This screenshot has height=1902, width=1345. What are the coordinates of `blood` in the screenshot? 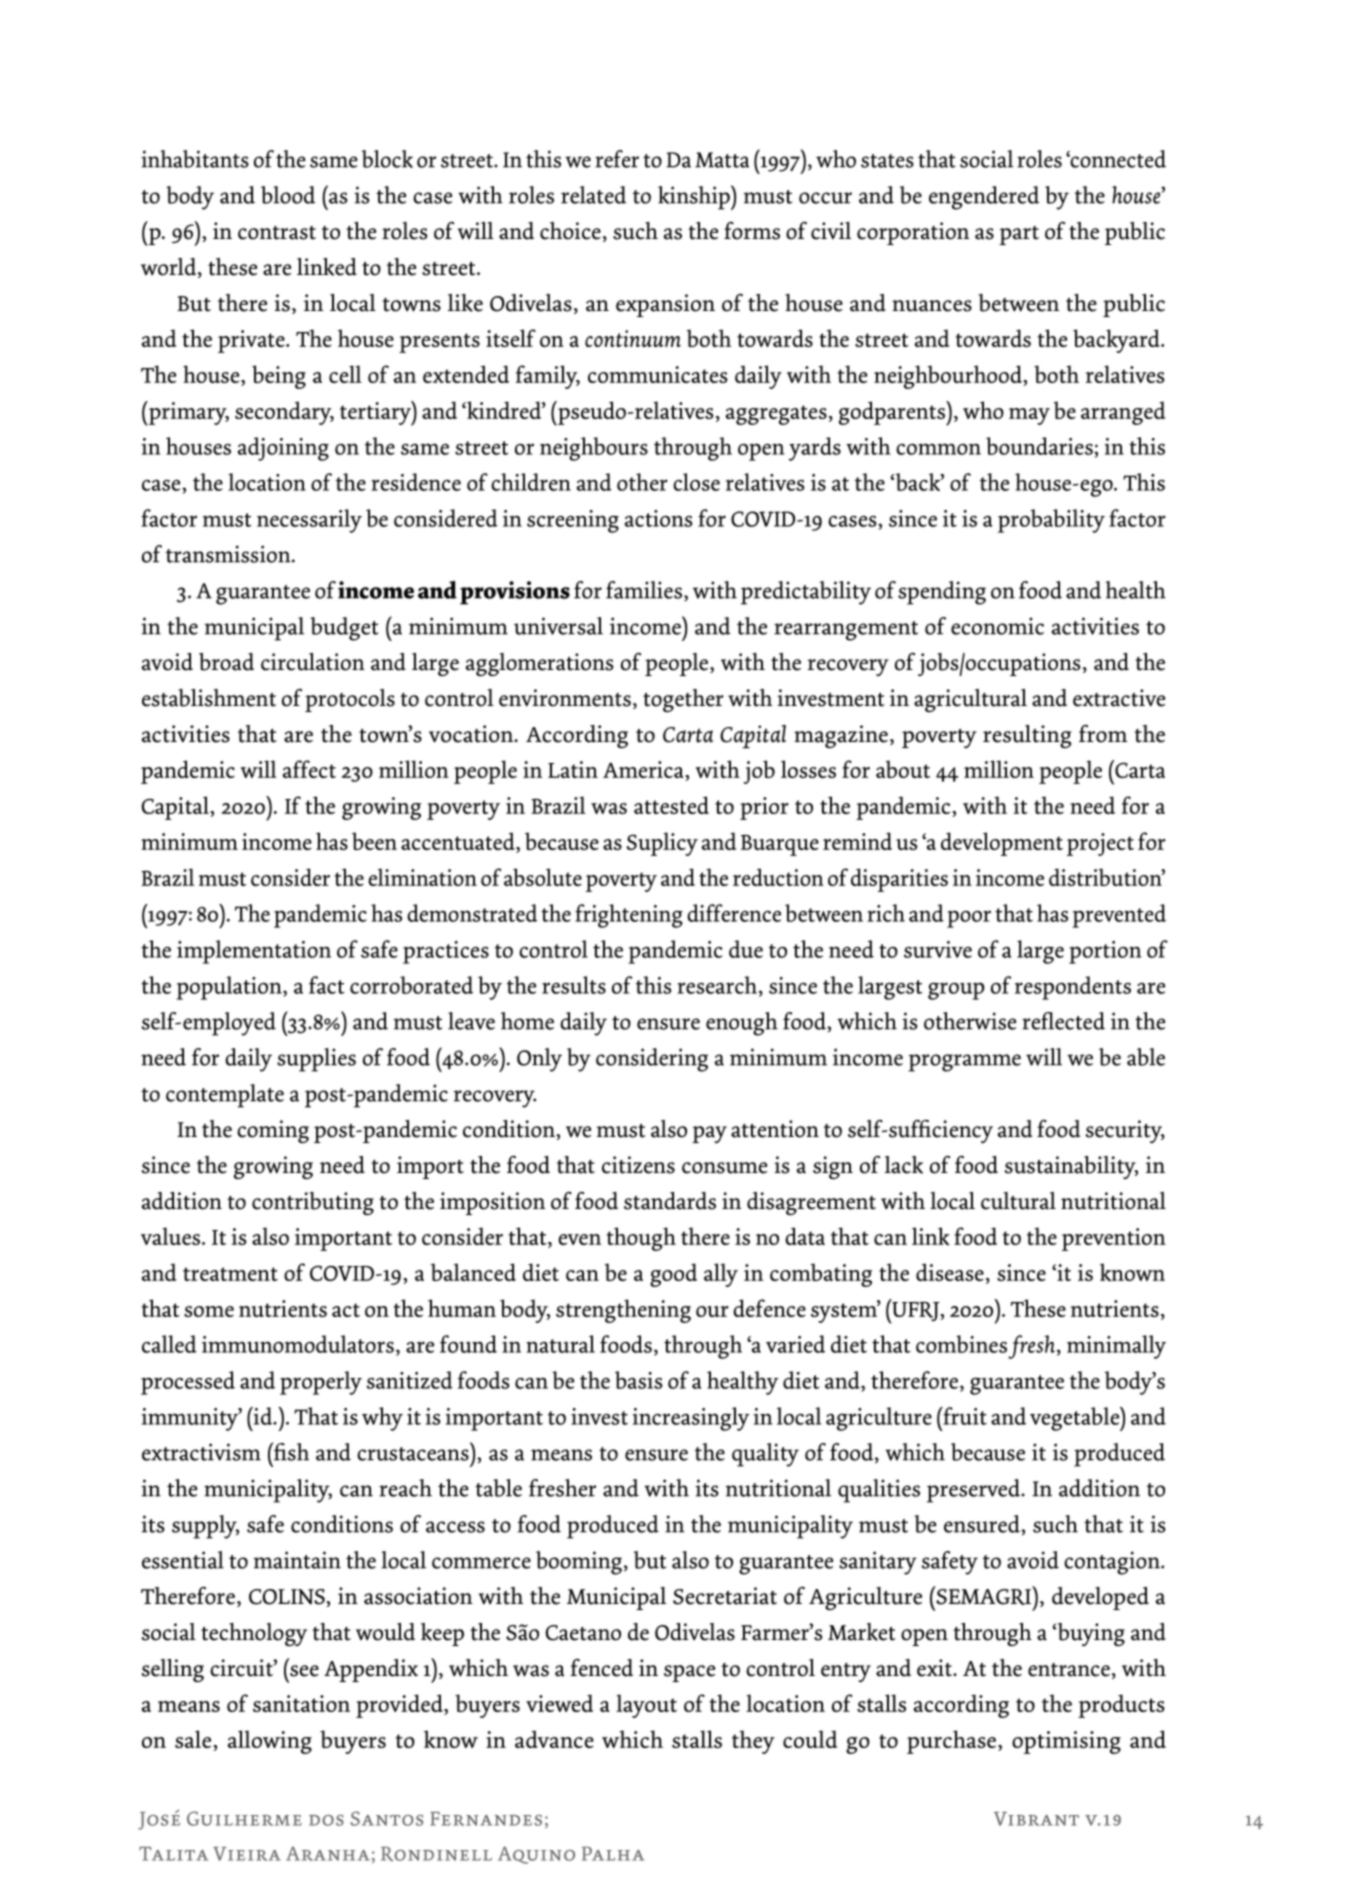 It's located at (288, 195).
